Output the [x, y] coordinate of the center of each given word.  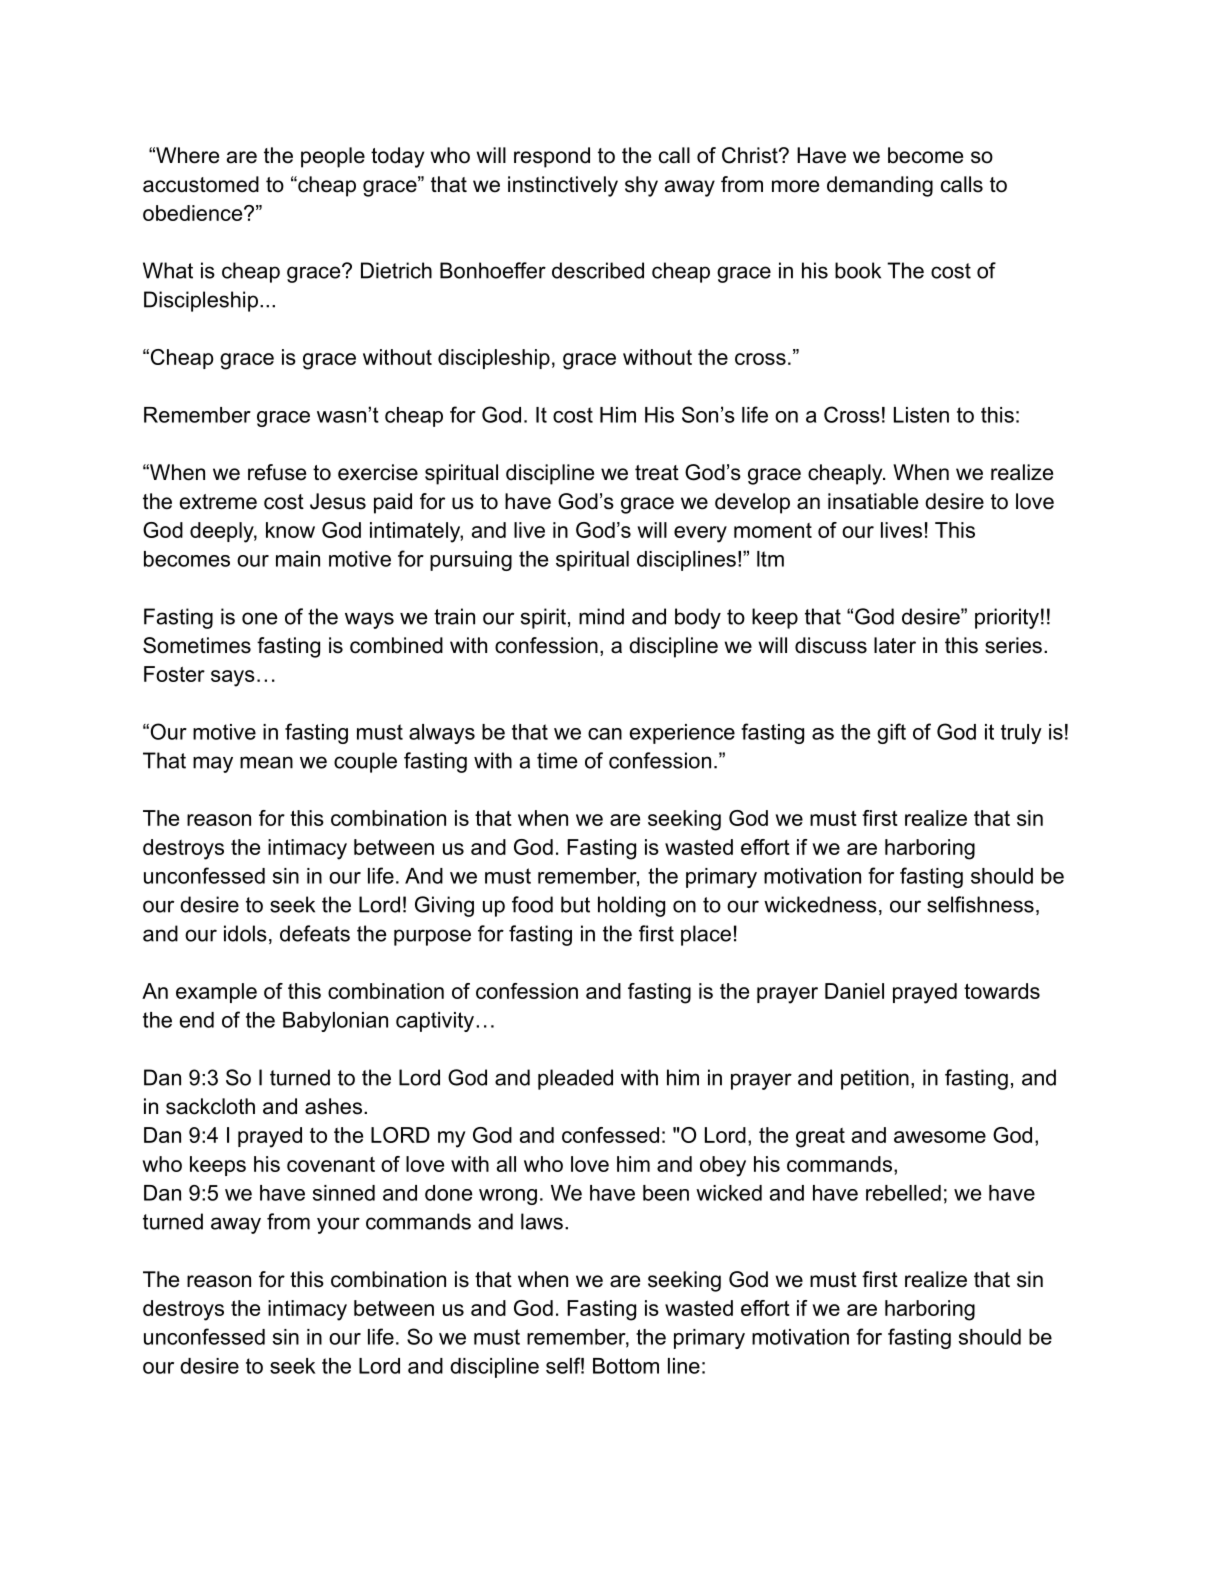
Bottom [626, 1366]
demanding [880, 186]
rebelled [903, 1193]
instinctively [563, 186]
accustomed [201, 184]
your [338, 1225]
